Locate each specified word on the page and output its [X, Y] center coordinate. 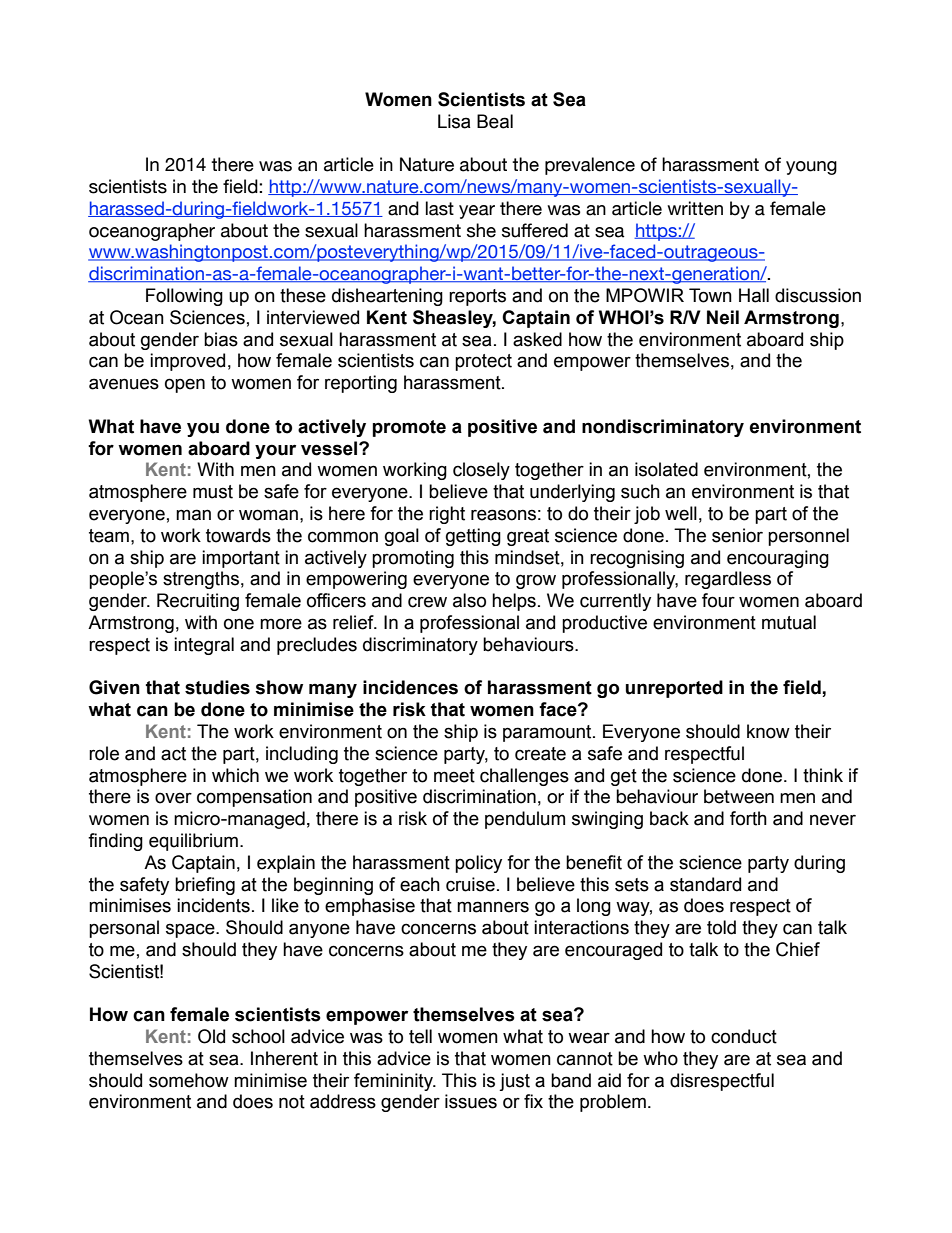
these [303, 295]
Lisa [454, 121]
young [811, 168]
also [469, 600]
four [718, 600]
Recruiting [198, 602]
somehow [189, 1080]
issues [471, 1101]
